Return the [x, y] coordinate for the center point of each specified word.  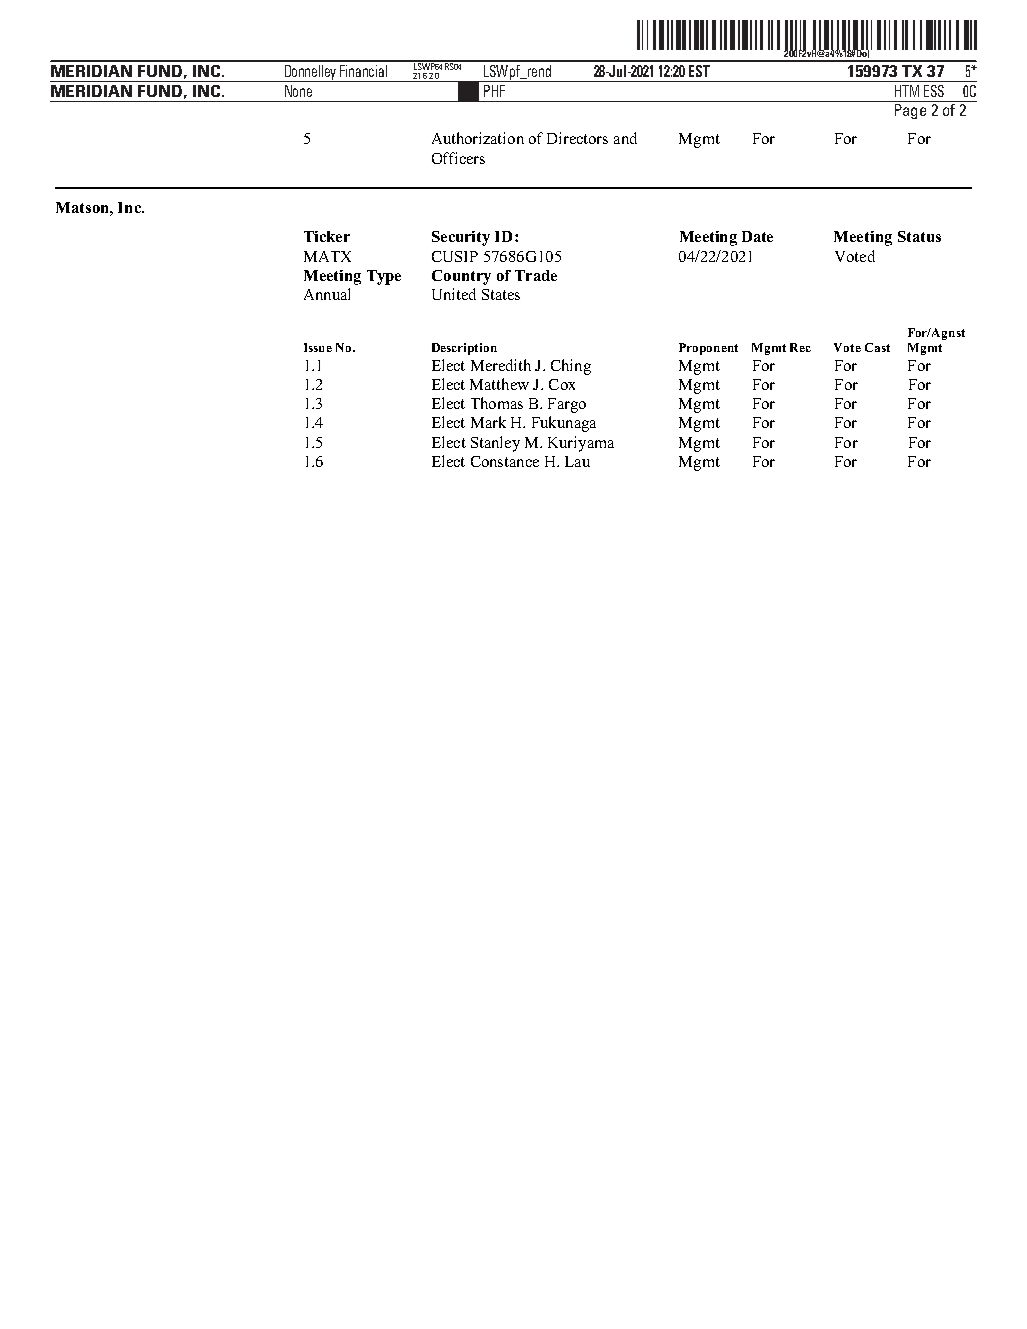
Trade [536, 275]
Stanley [495, 444]
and [625, 138]
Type [384, 277]
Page [910, 110]
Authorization [478, 138]
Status [919, 236]
